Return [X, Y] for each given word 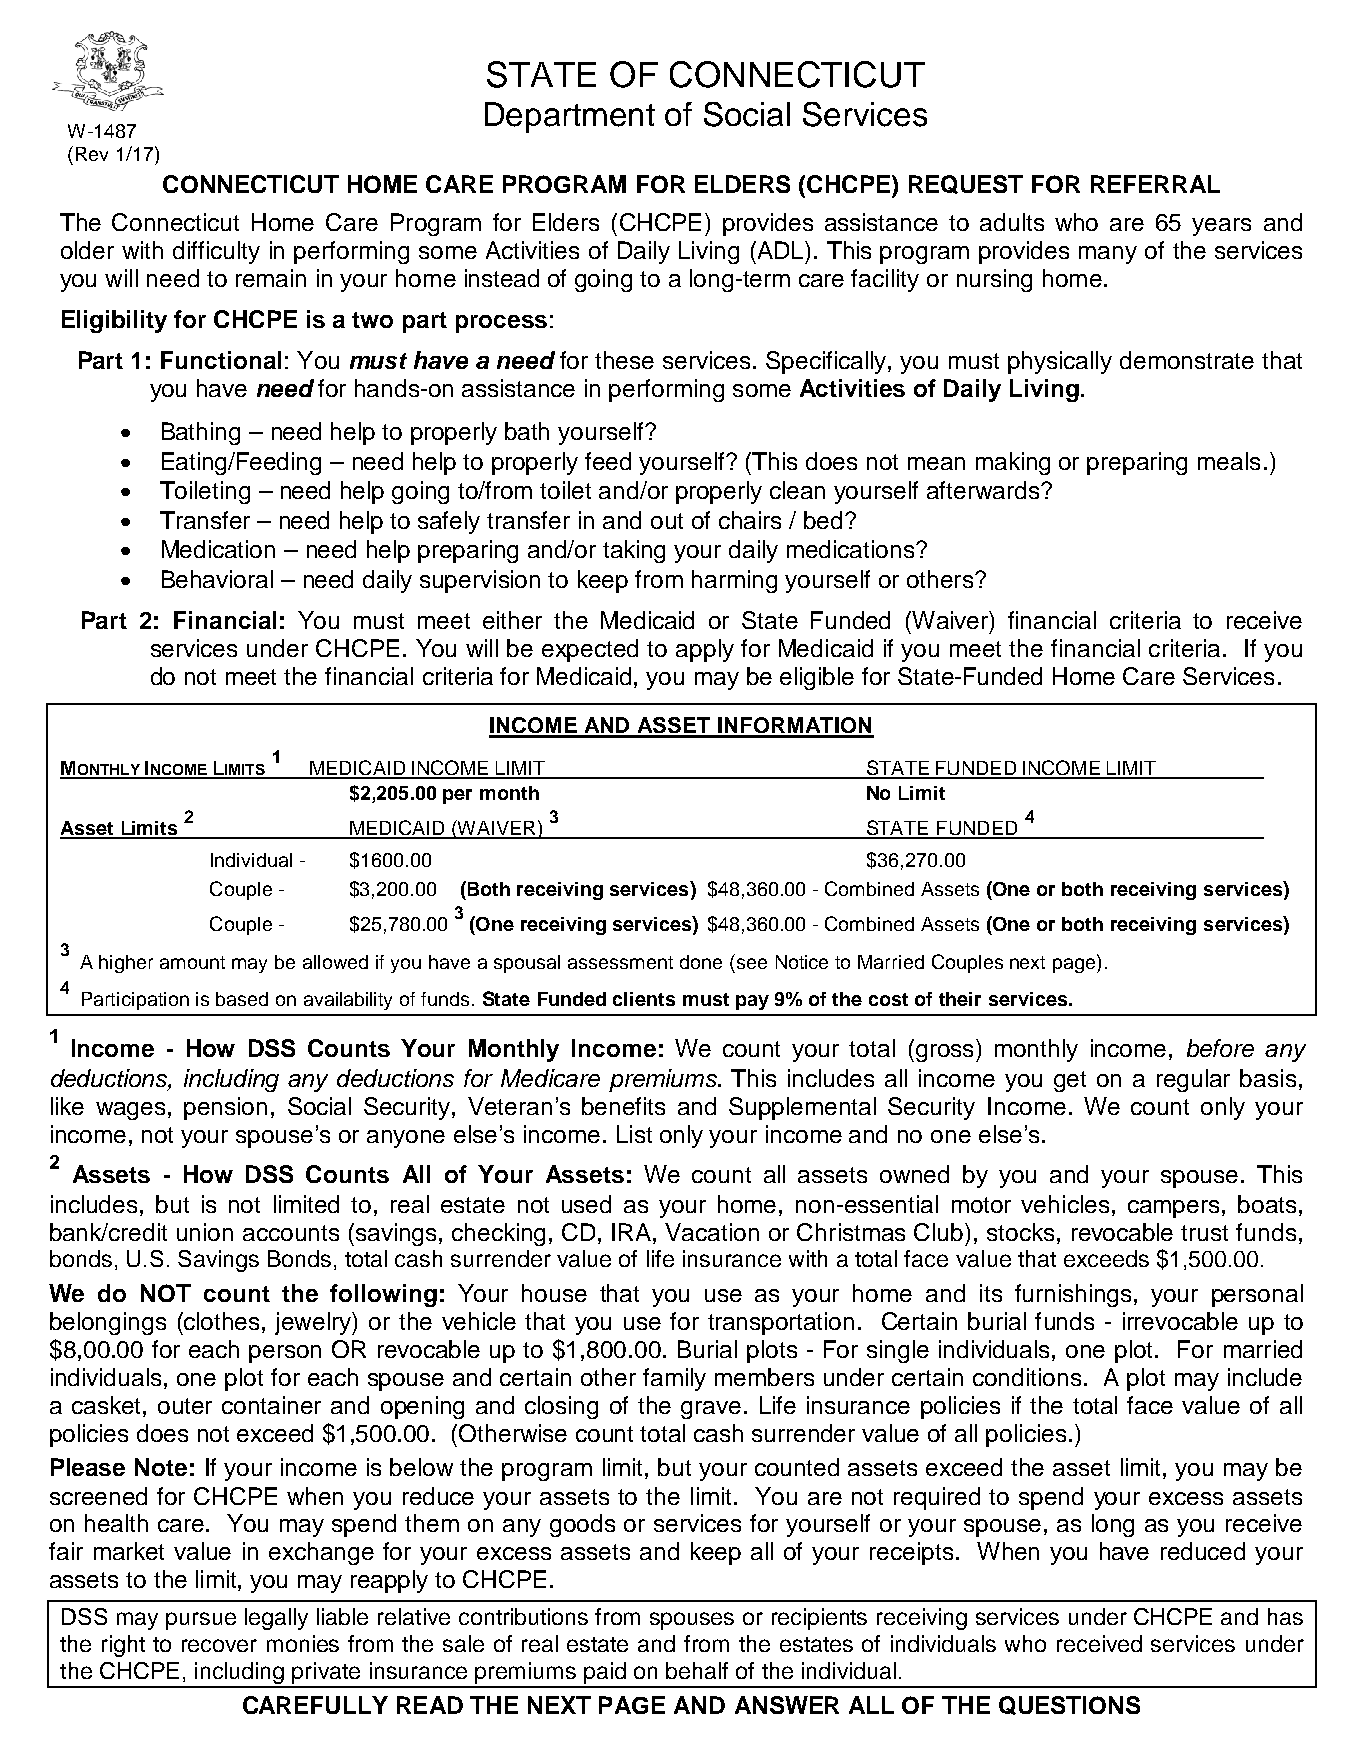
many [1108, 255]
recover [219, 1645]
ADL [780, 250]
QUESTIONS [1069, 1705]
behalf [697, 1670]
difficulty [216, 252]
